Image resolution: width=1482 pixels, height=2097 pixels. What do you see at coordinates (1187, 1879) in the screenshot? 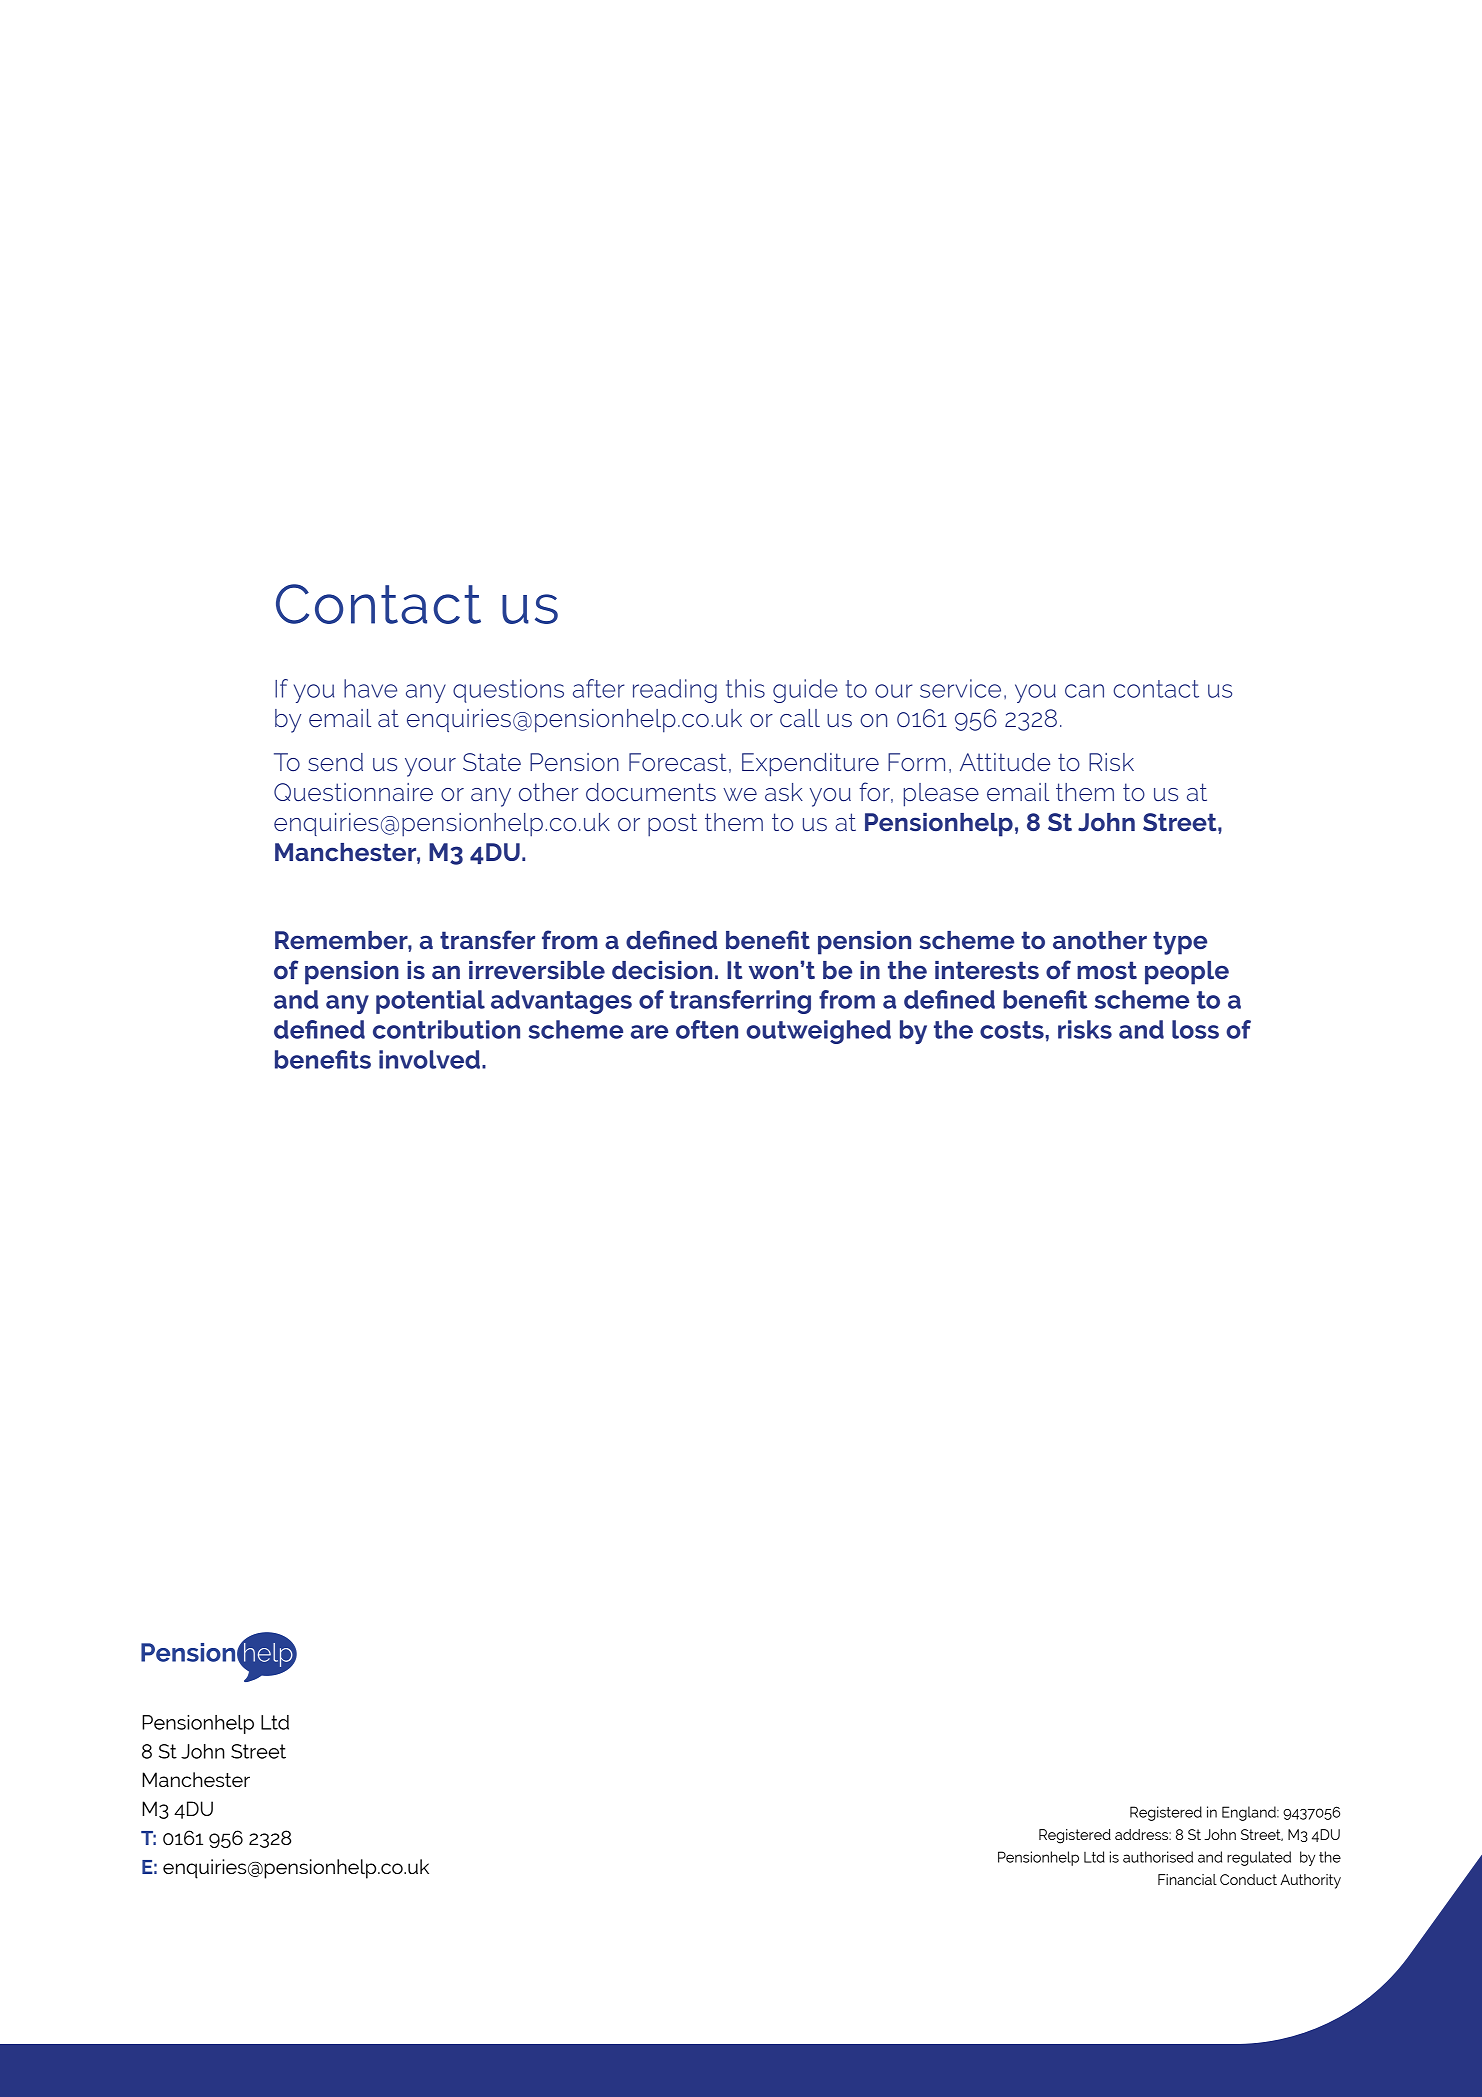
I see `Financial` at bounding box center [1187, 1879].
